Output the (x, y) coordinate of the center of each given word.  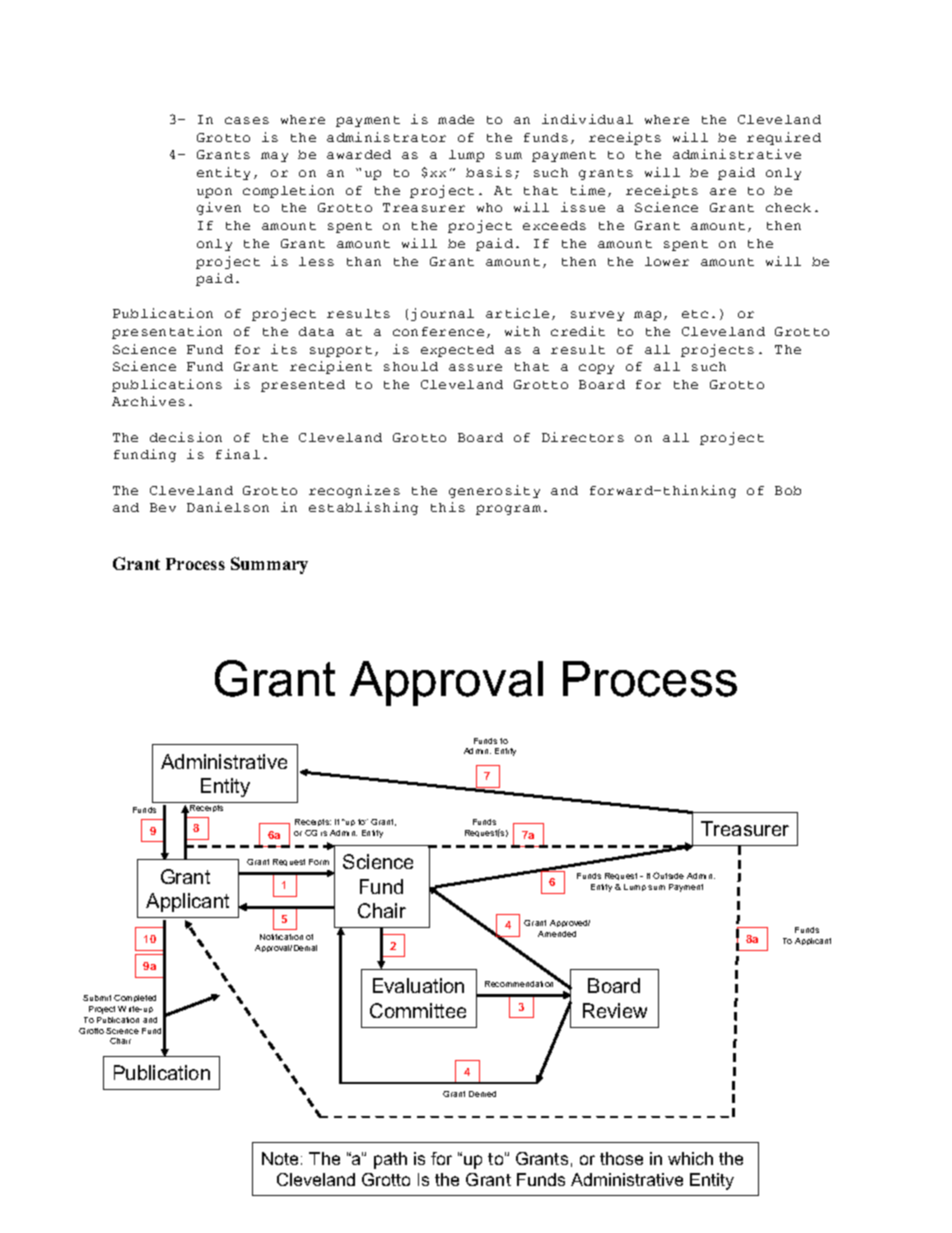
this (448, 507)
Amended (557, 934)
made (456, 119)
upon (214, 193)
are (723, 191)
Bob (788, 490)
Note (280, 1158)
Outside (668, 875)
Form (319, 862)
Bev (163, 507)
